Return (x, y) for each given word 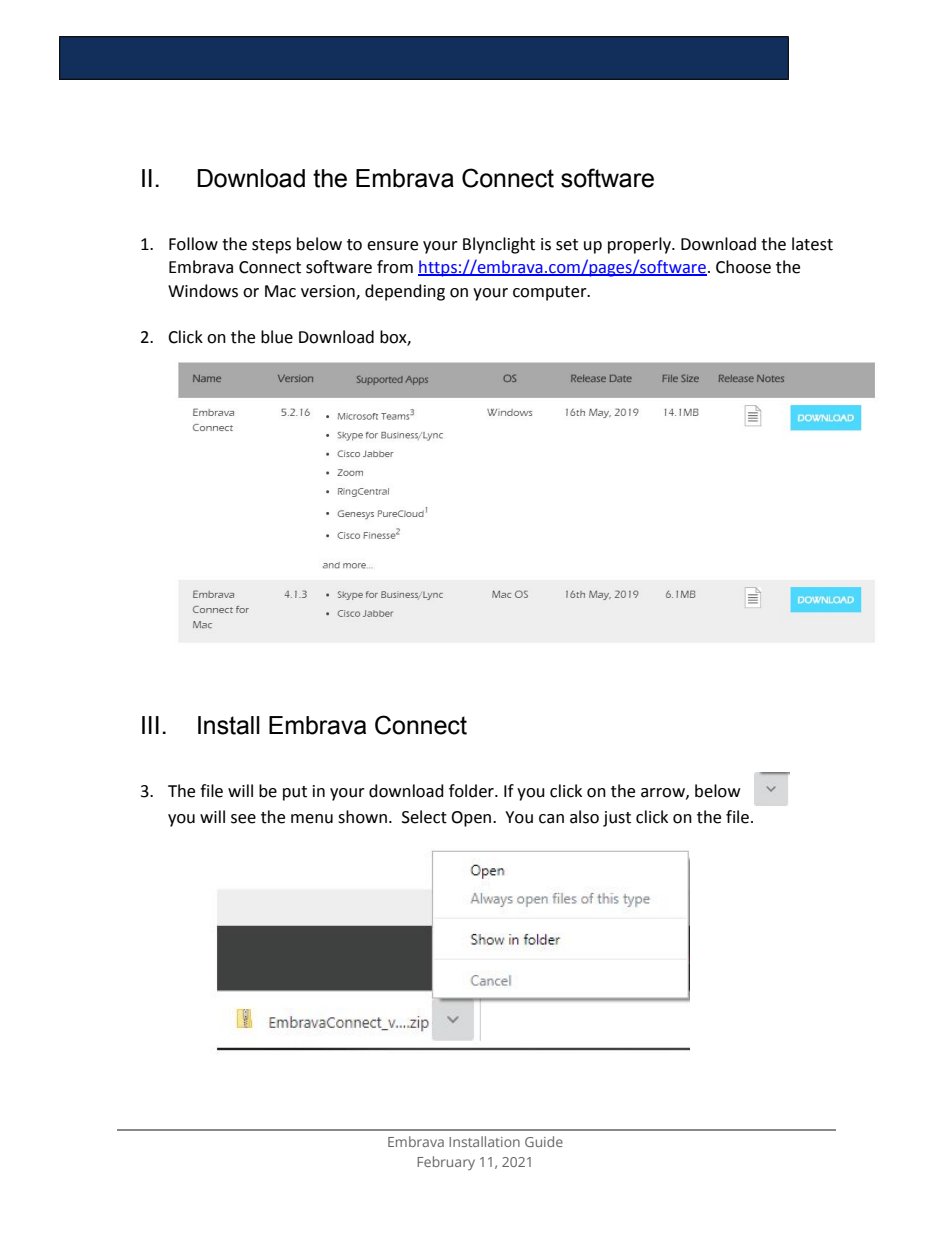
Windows (203, 291)
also (584, 817)
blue (277, 337)
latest (812, 244)
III (150, 725)
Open (472, 819)
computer (551, 293)
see (243, 819)
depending (405, 292)
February (446, 1163)
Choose (743, 267)
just (617, 819)
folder (472, 791)
